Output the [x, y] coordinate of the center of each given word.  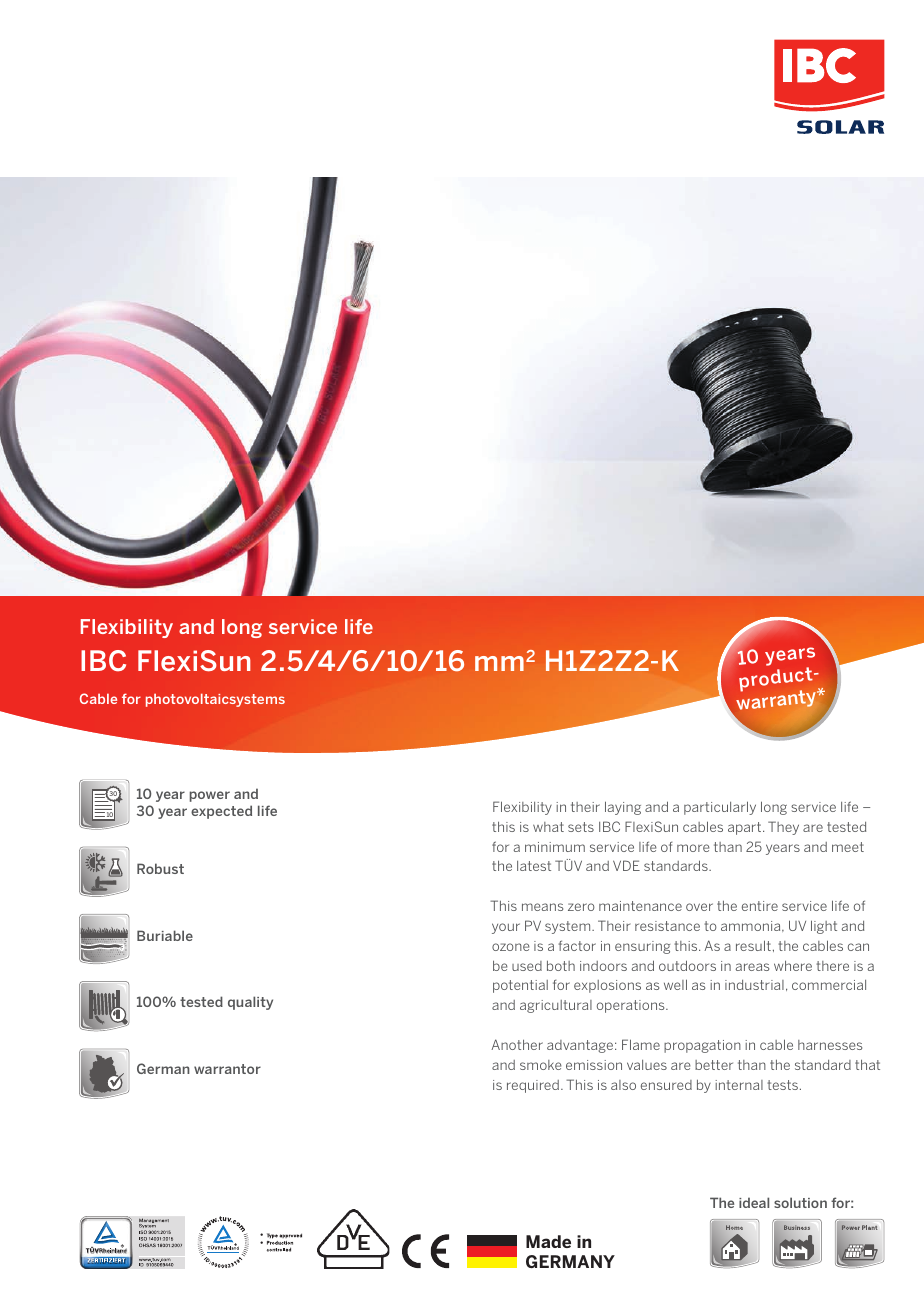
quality [250, 1003]
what [548, 827]
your [506, 928]
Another [517, 1044]
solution [800, 1202]
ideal [754, 1202]
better [714, 1065]
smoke [541, 1065]
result [753, 945]
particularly [720, 808]
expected [221, 812]
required [534, 1086]
